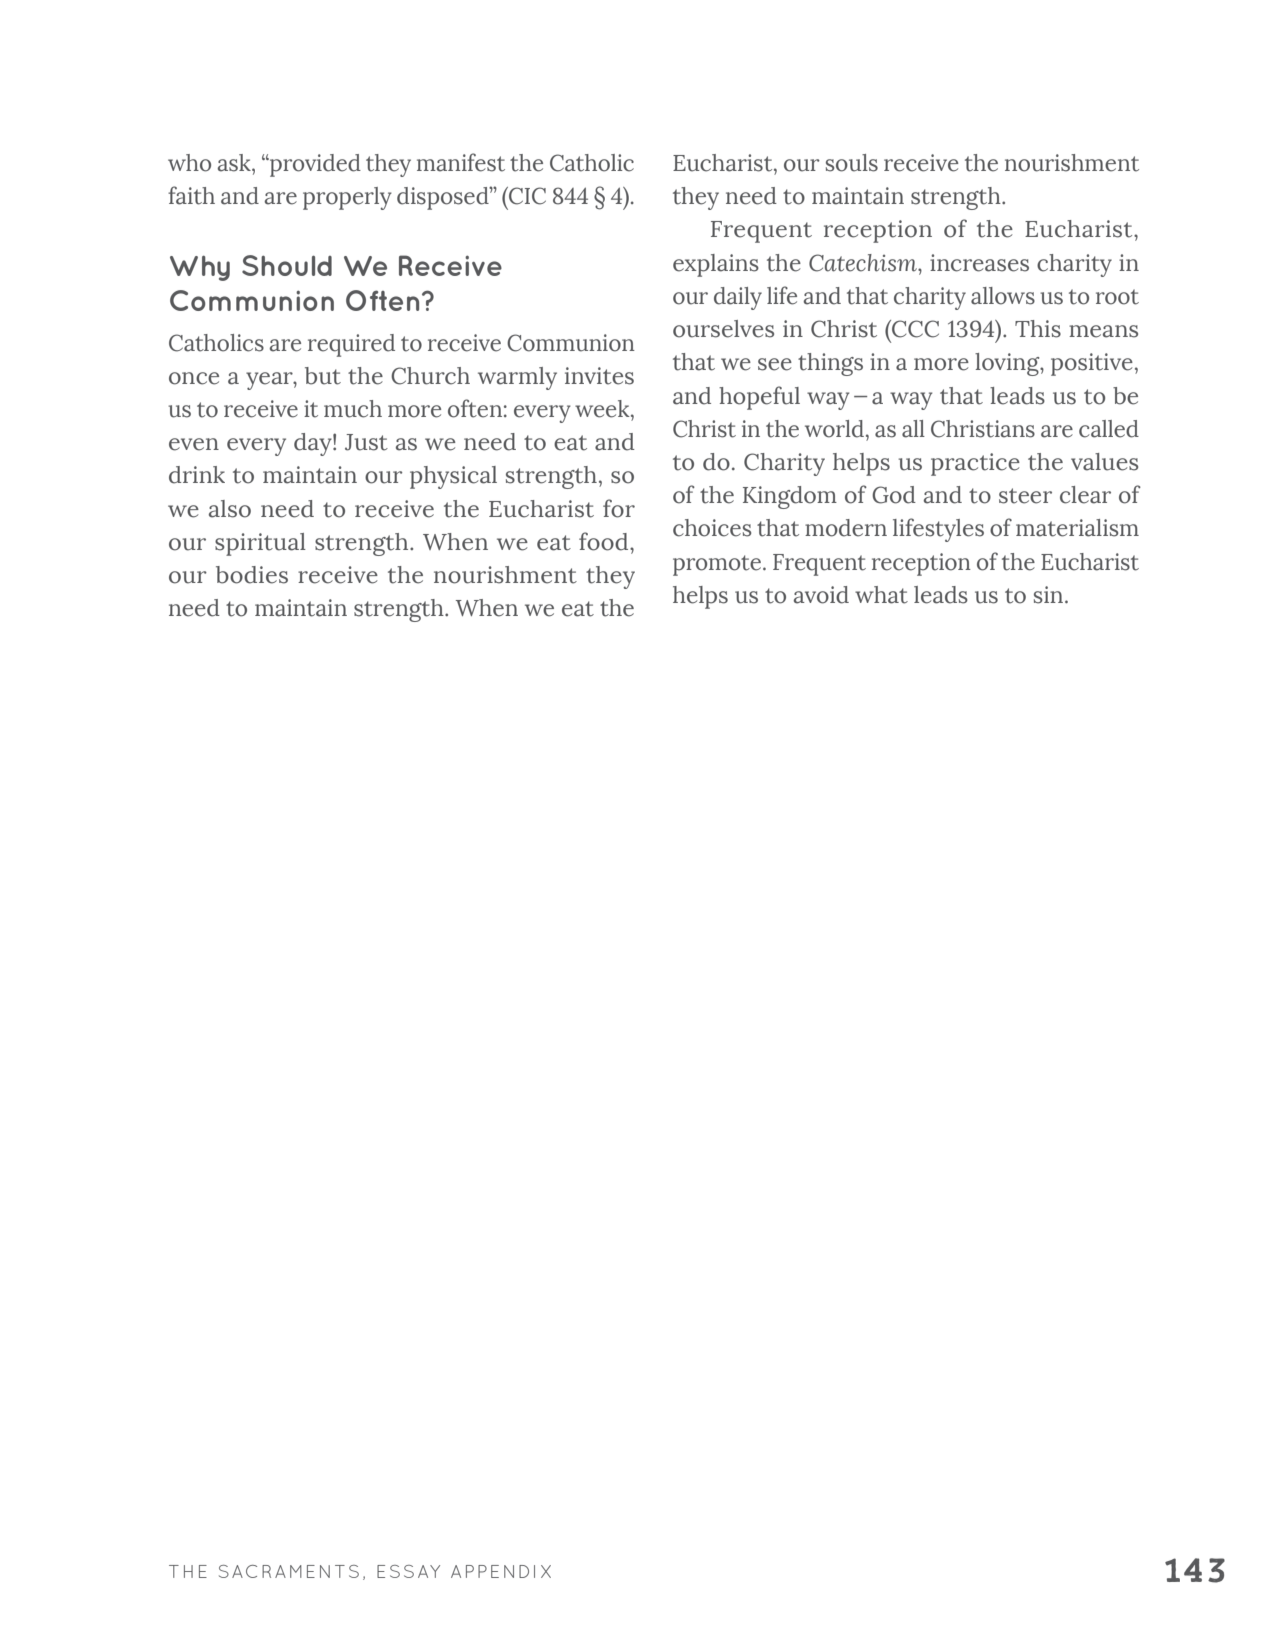 Image resolution: width=1270 pixels, height=1644 pixels. Describe the element at coordinates (852, 163) in the document. I see `souls` at that location.
